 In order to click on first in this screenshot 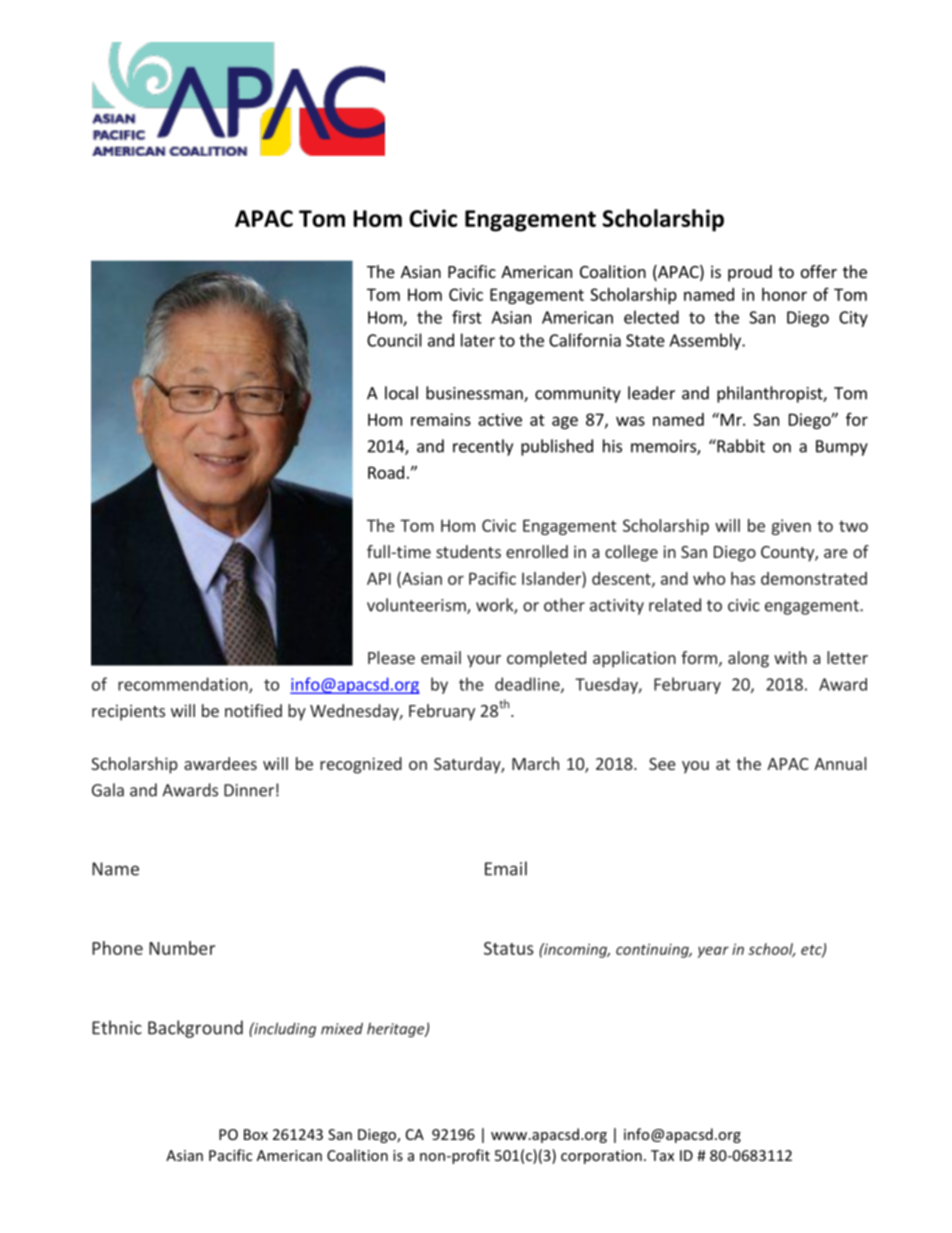, I will do `click(467, 317)`.
